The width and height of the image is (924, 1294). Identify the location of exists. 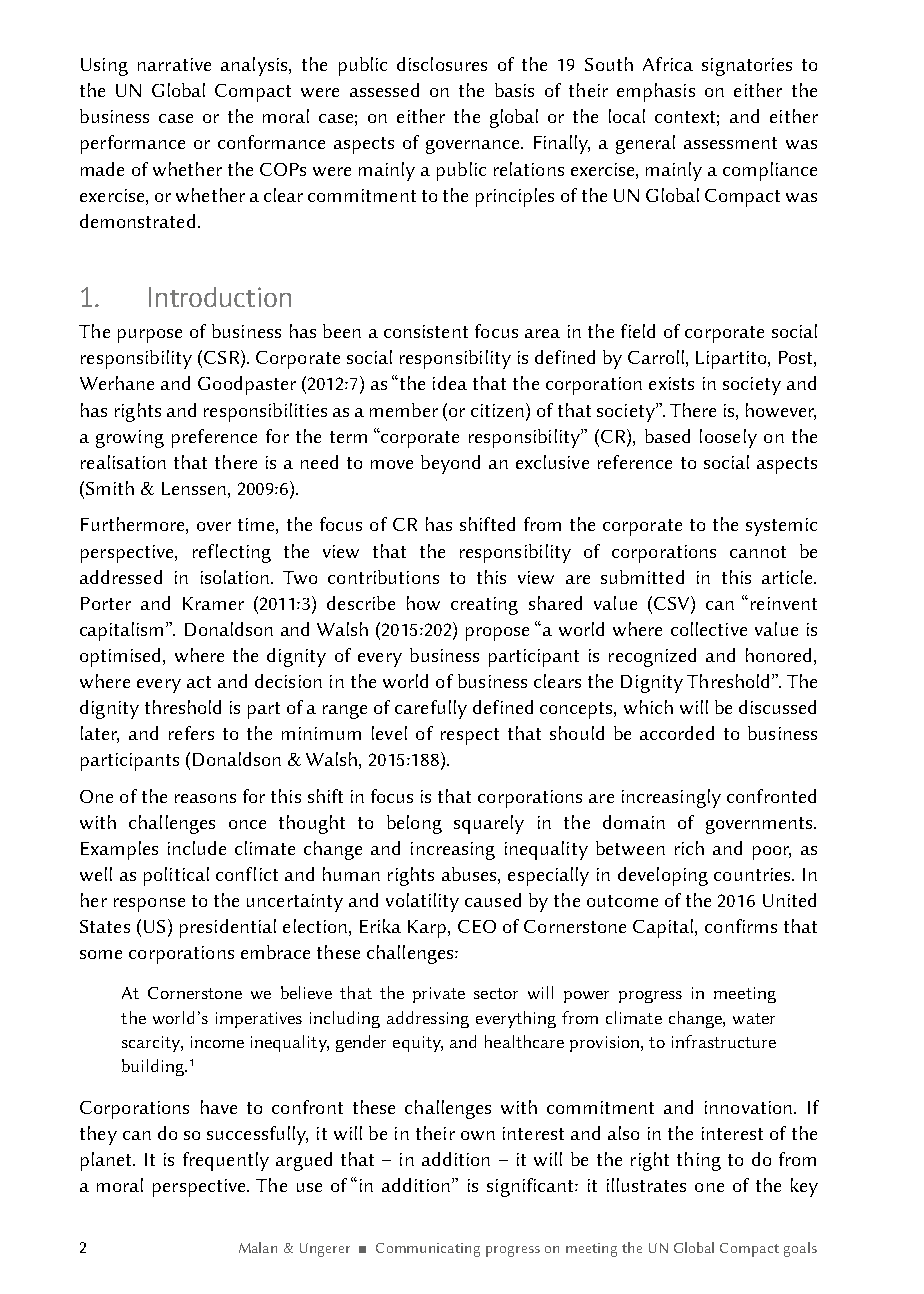
(671, 383).
